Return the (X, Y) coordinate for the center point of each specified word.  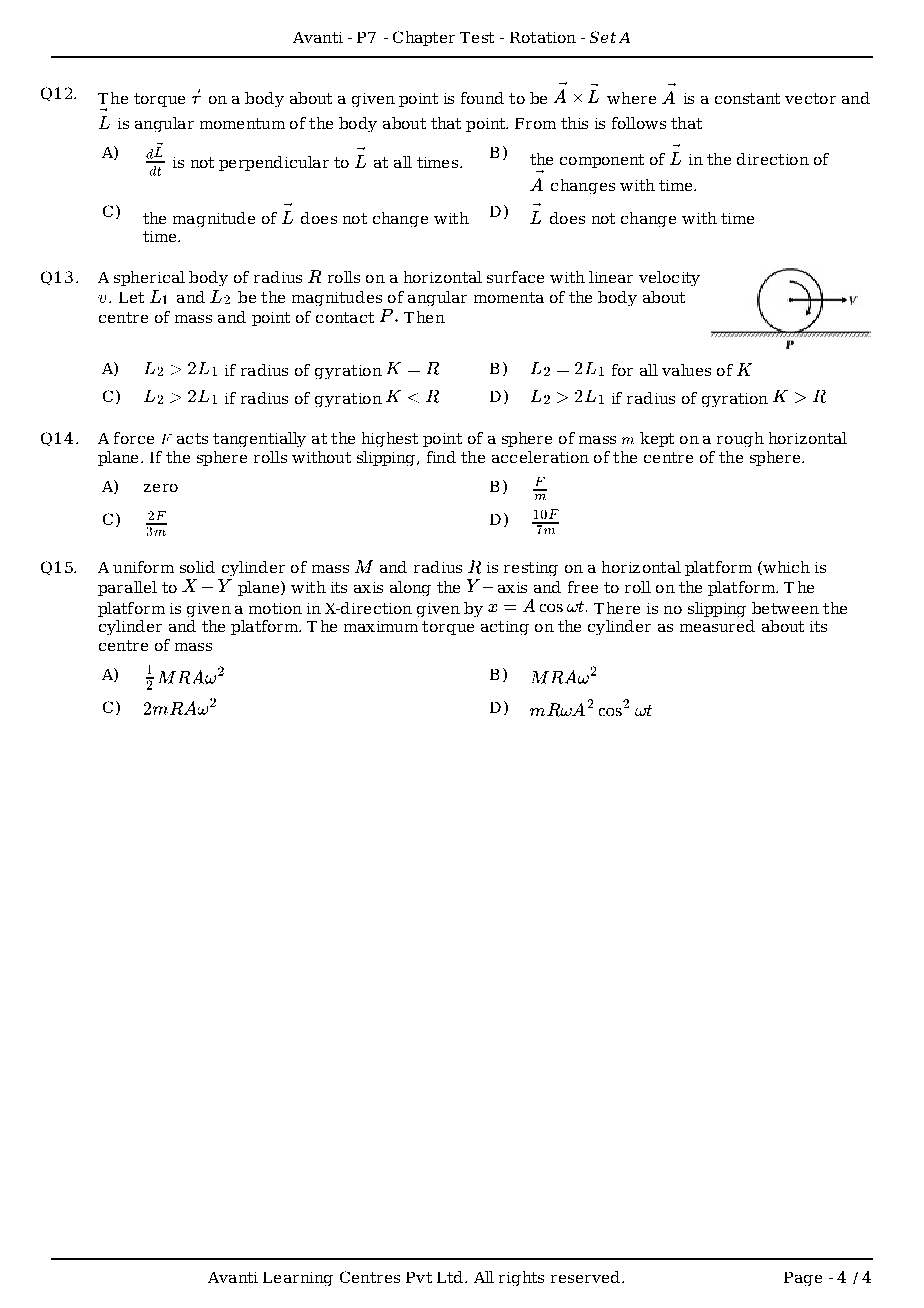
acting (505, 628)
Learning (298, 1279)
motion (275, 608)
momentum (242, 123)
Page (803, 1279)
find (441, 457)
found (482, 98)
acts (192, 438)
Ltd (450, 1277)
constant (747, 98)
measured (717, 626)
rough (740, 439)
